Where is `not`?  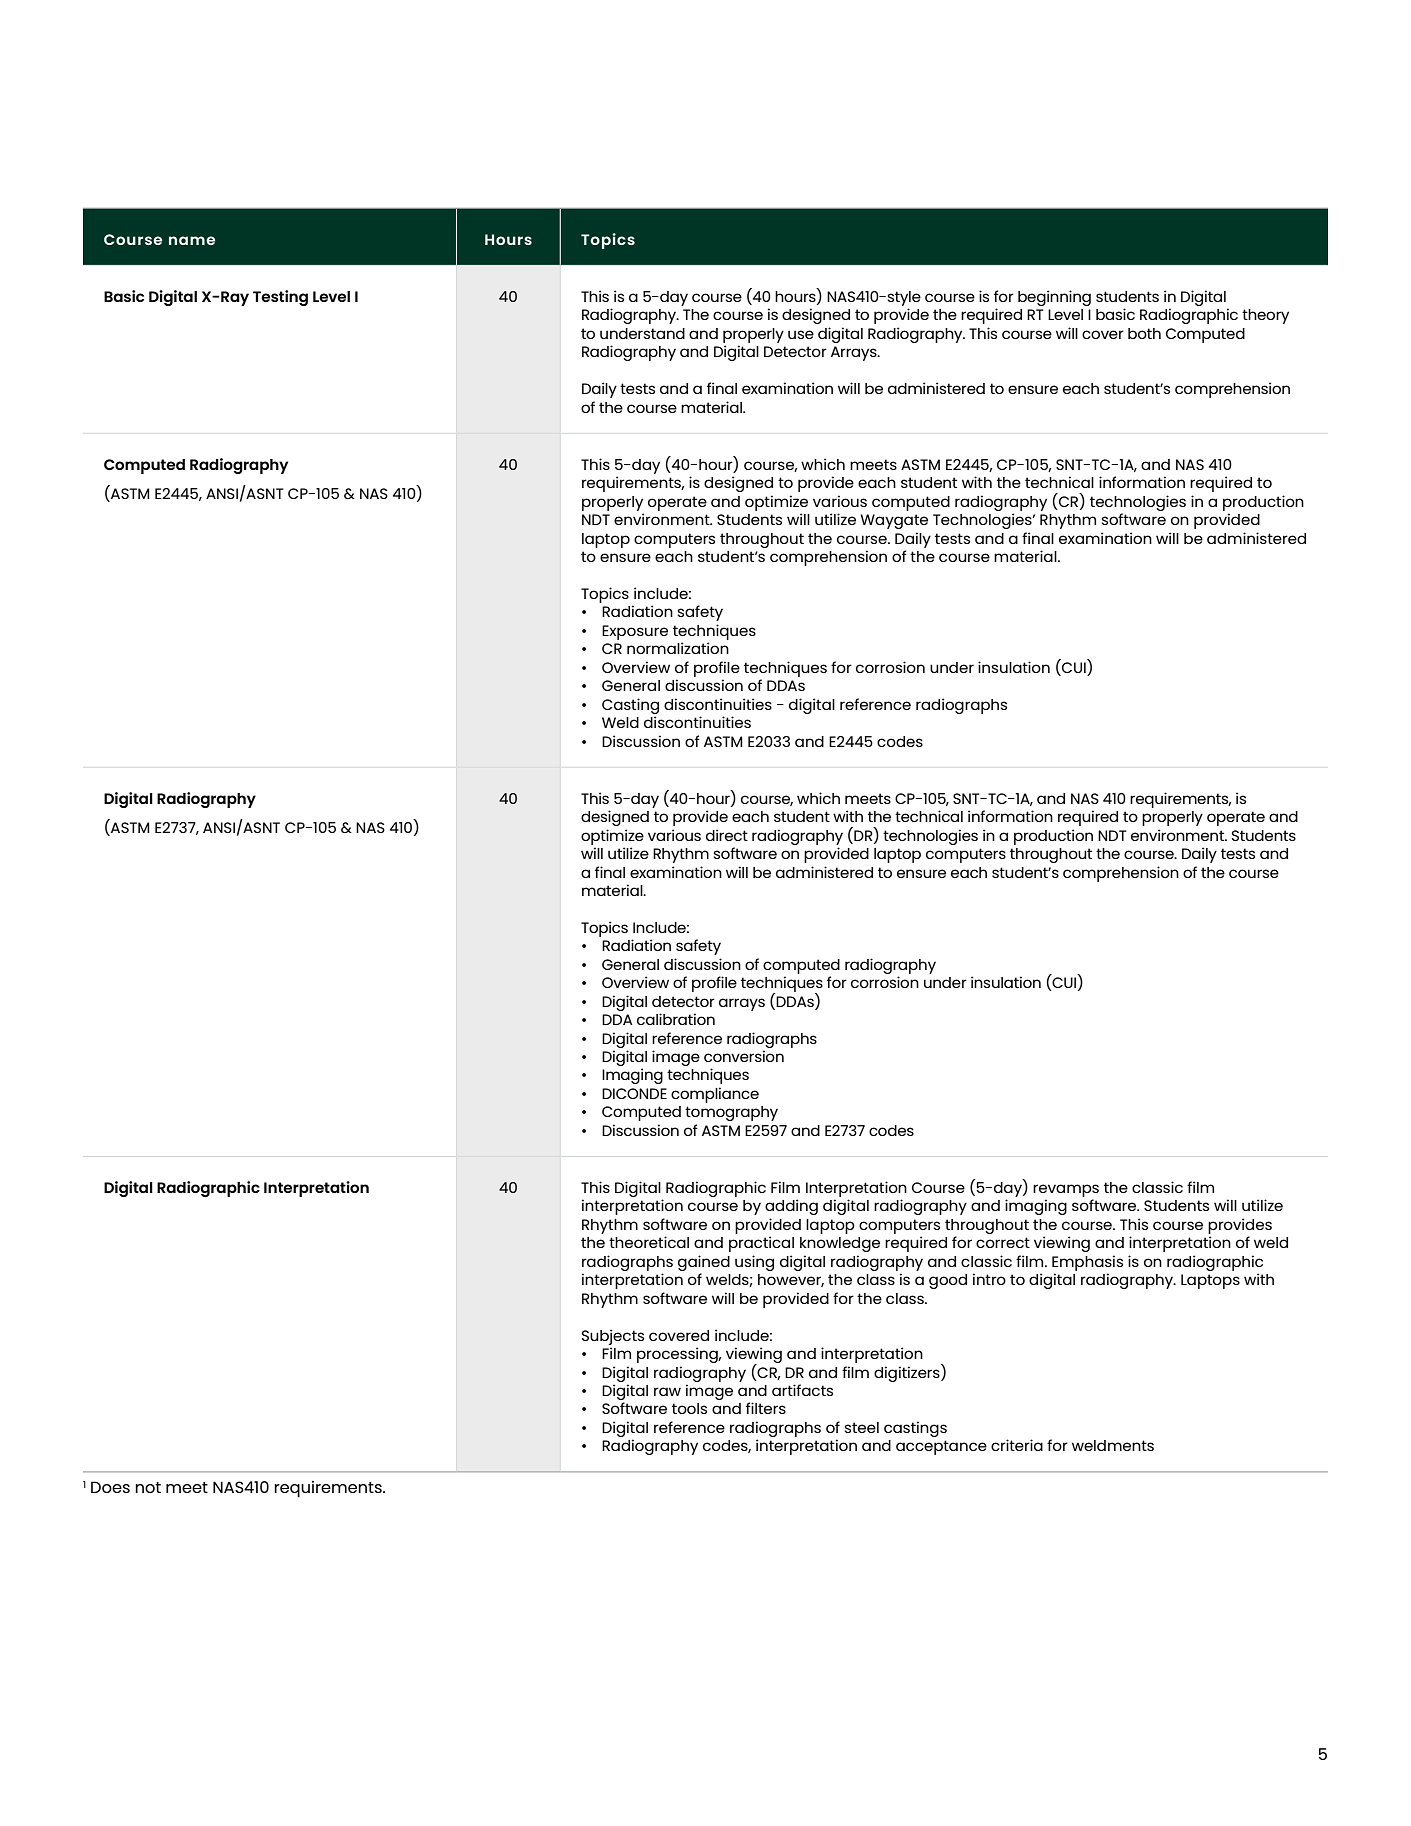 not is located at coordinates (148, 1487).
